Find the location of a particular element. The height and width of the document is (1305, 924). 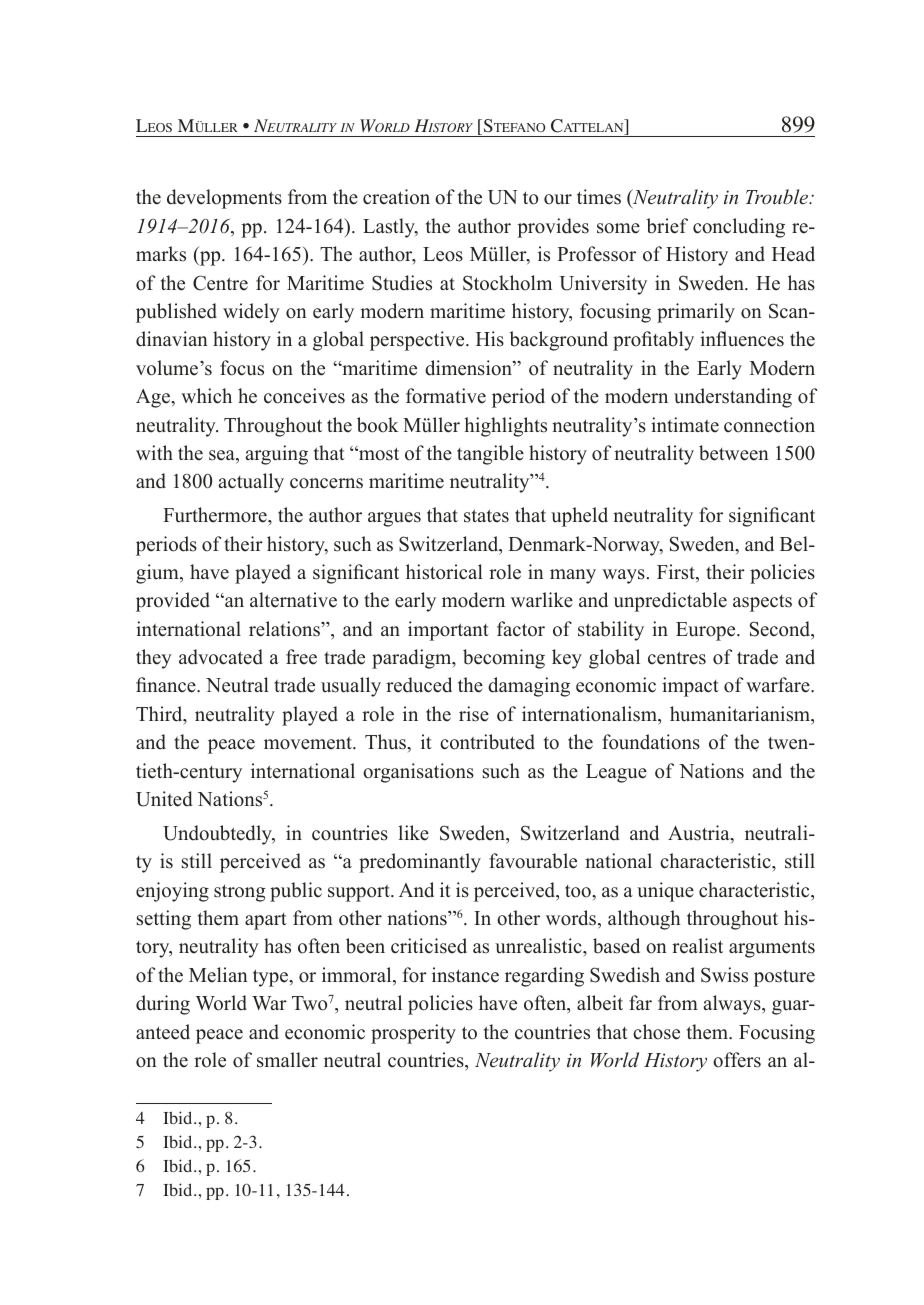

prosperity is located at coordinates (413, 1034).
